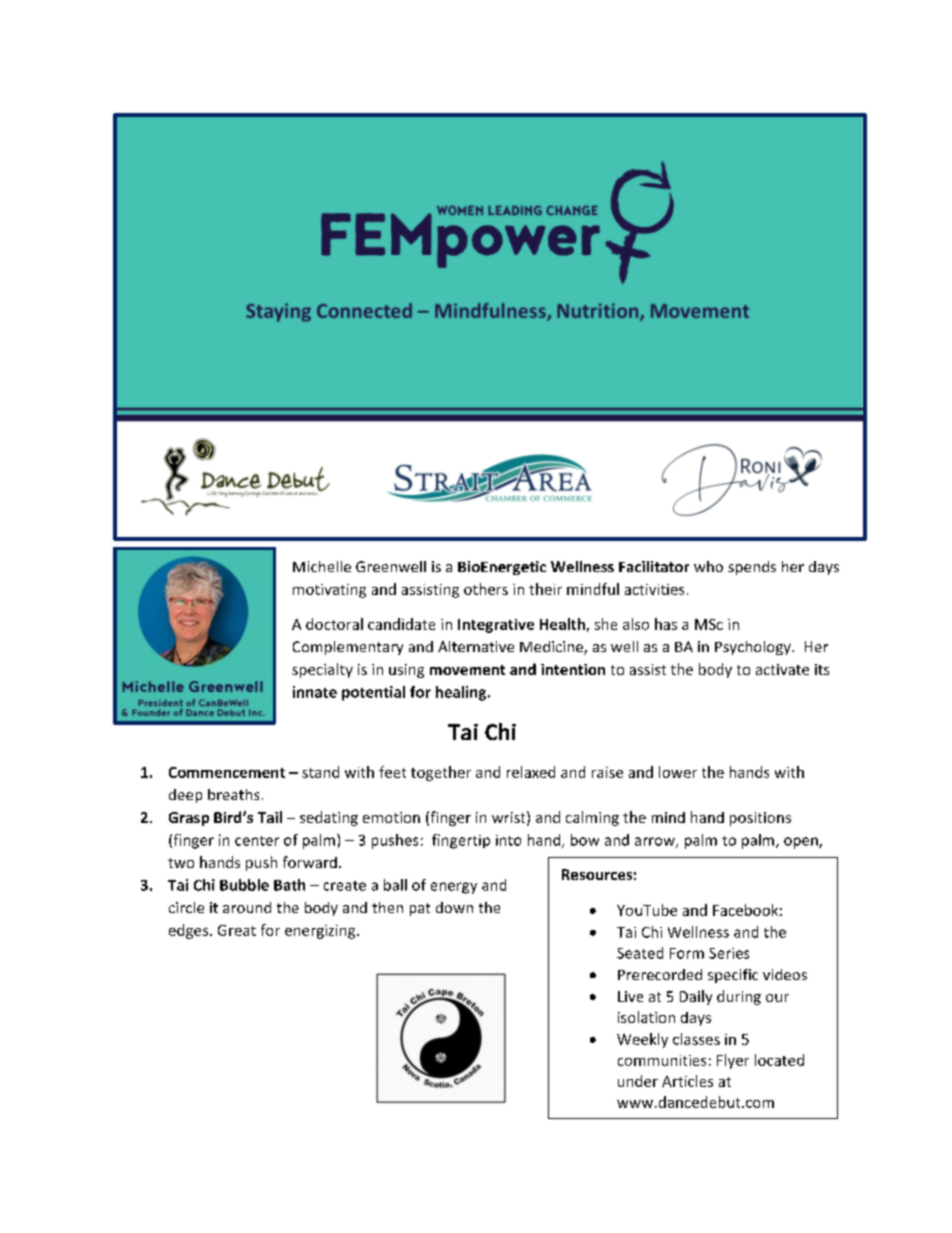  What do you see at coordinates (322, 566) in the screenshot?
I see `Michelle` at bounding box center [322, 566].
